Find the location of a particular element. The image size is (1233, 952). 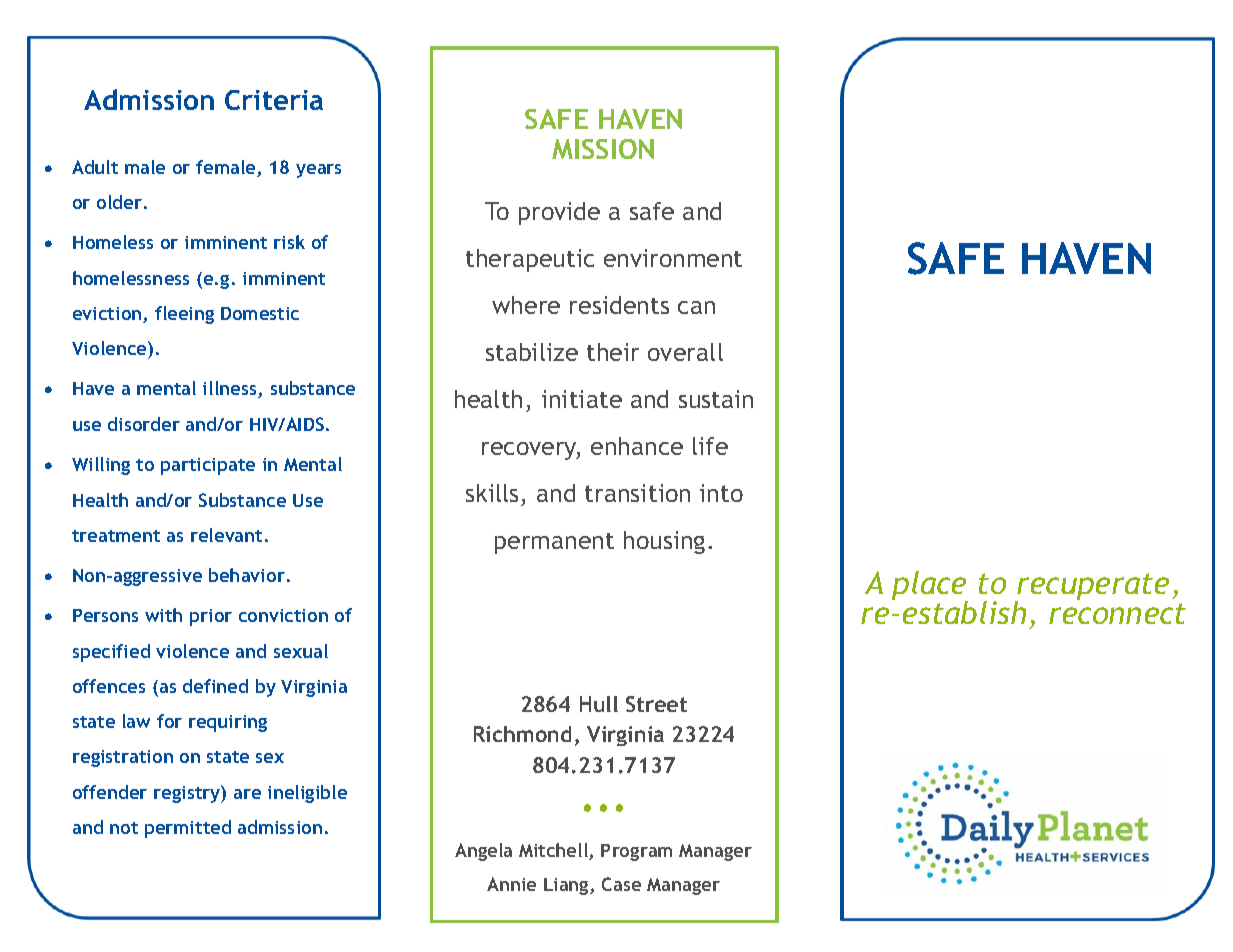

Case is located at coordinates (621, 884).
